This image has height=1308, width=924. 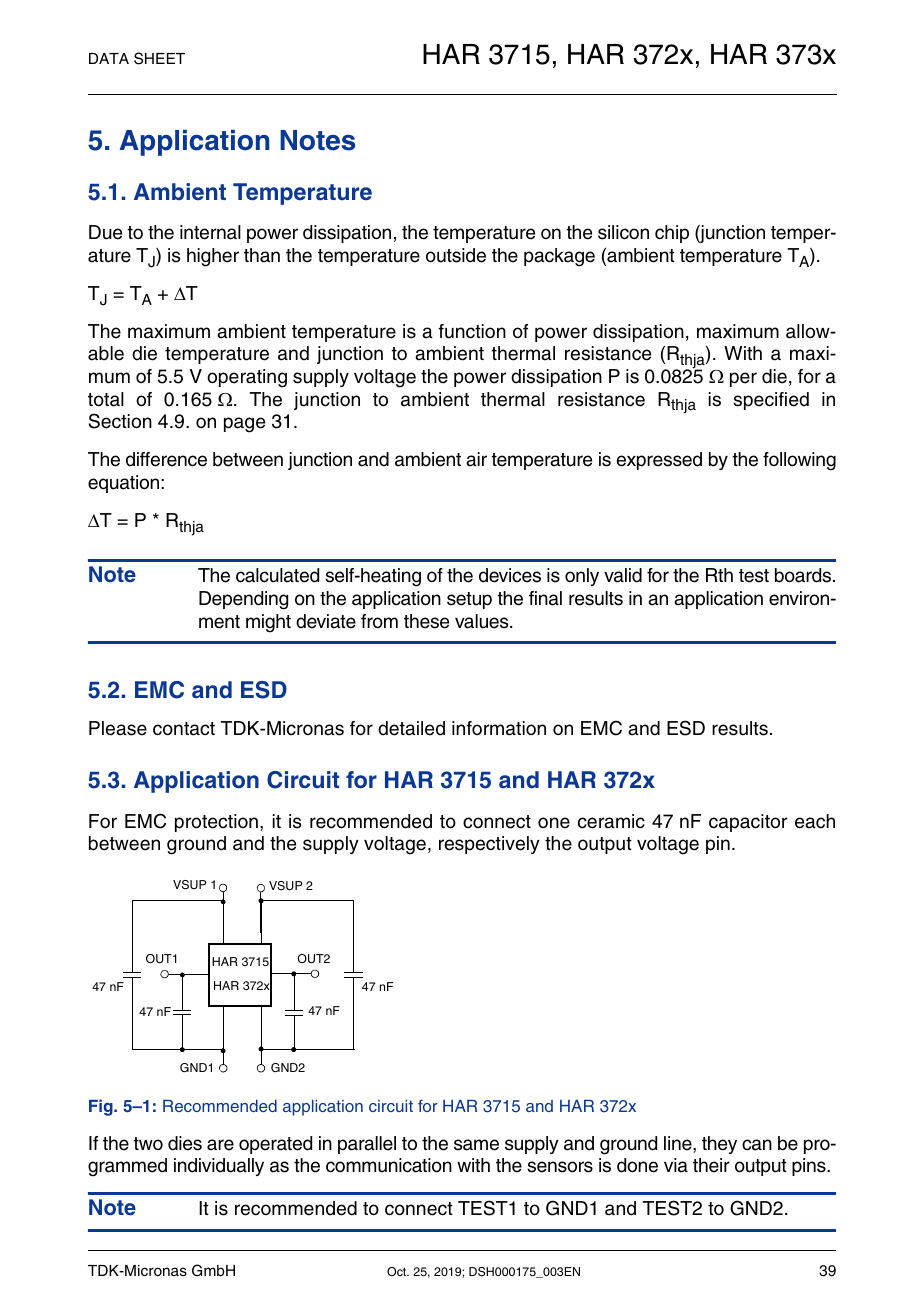 What do you see at coordinates (748, 823) in the image?
I see `capacitor` at bounding box center [748, 823].
